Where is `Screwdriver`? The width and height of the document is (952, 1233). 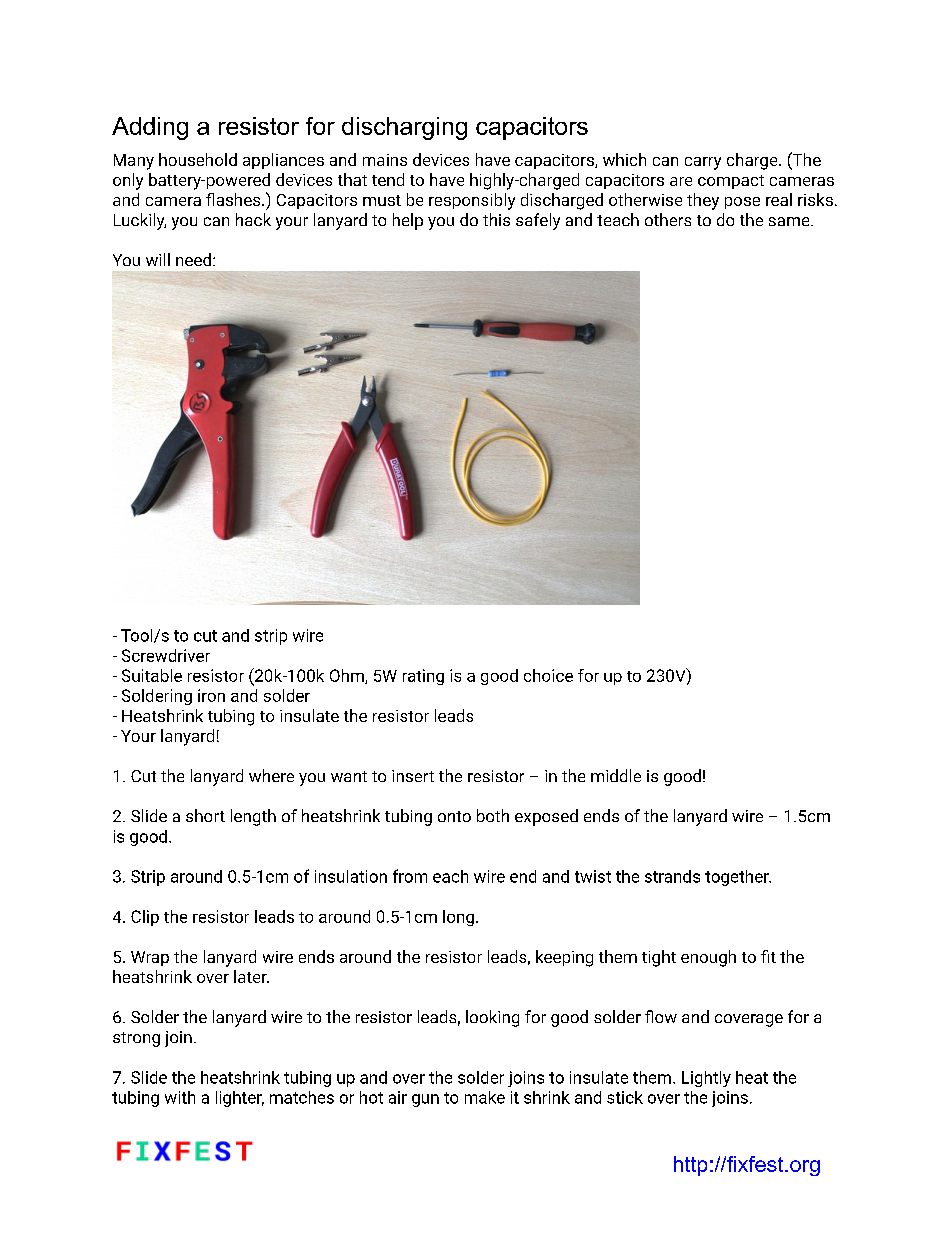 Screwdriver is located at coordinates (166, 655).
